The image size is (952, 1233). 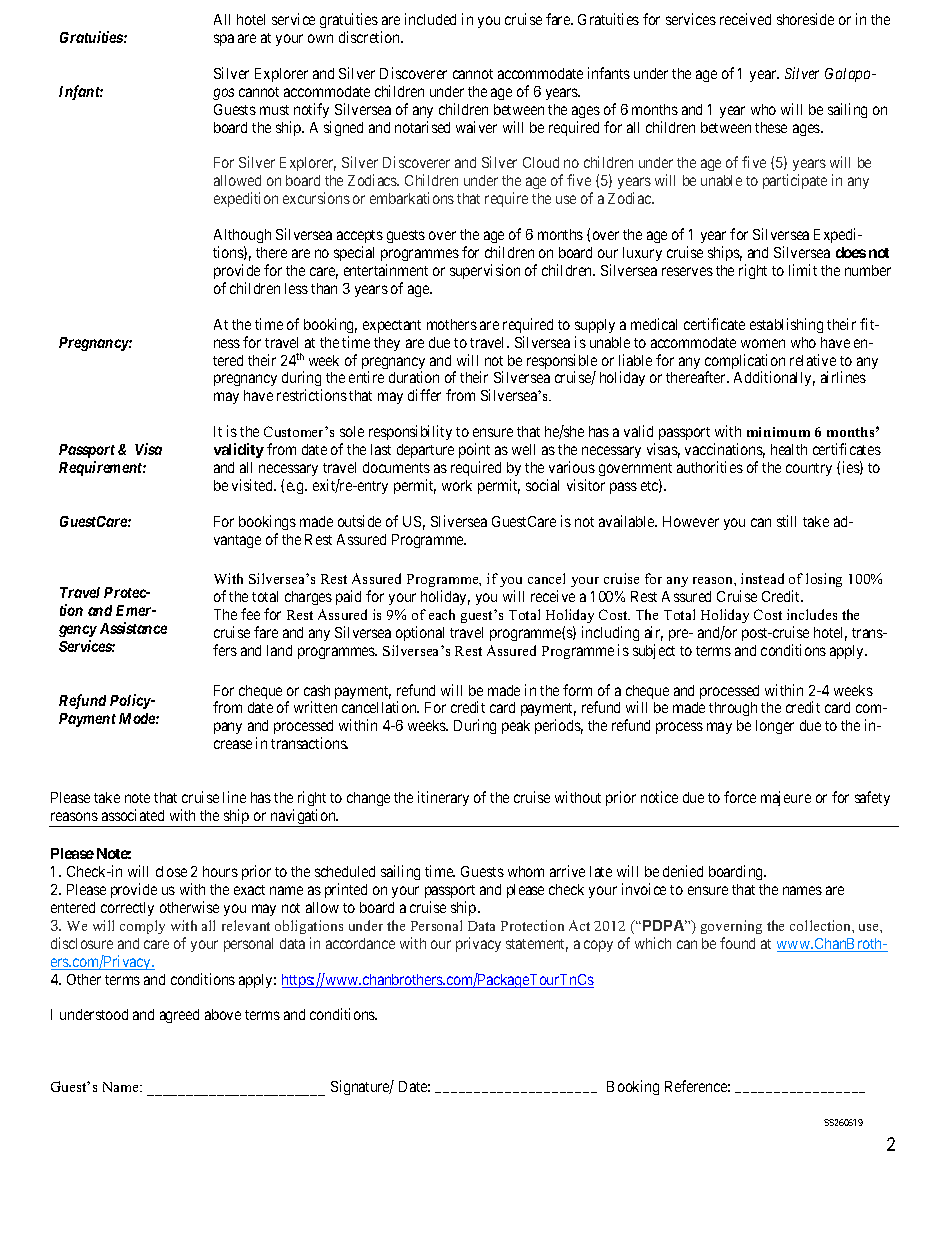 What do you see at coordinates (775, 727) in the screenshot?
I see `longer` at bounding box center [775, 727].
